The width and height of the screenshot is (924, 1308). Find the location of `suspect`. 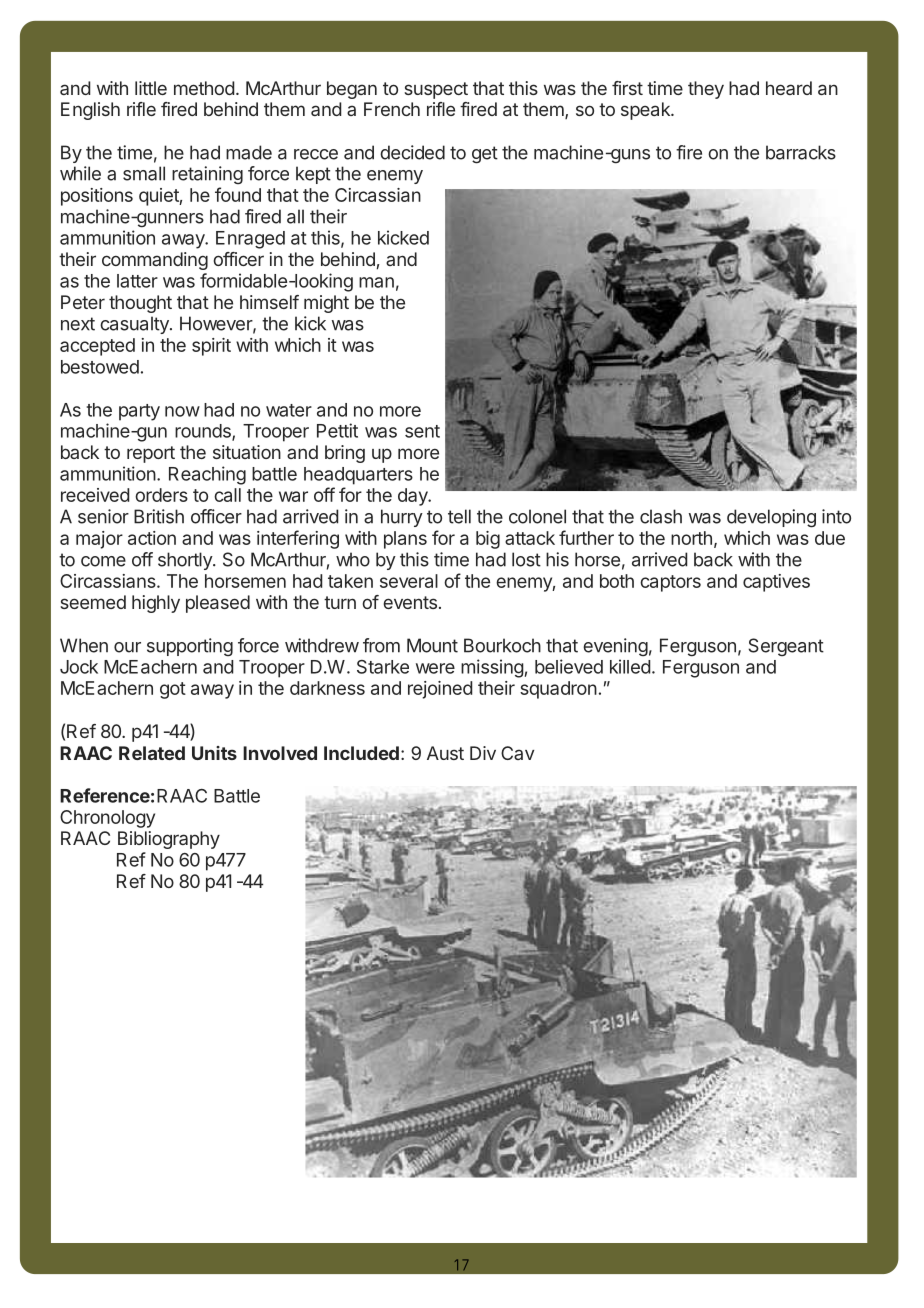

suspect is located at coordinates (436, 90).
